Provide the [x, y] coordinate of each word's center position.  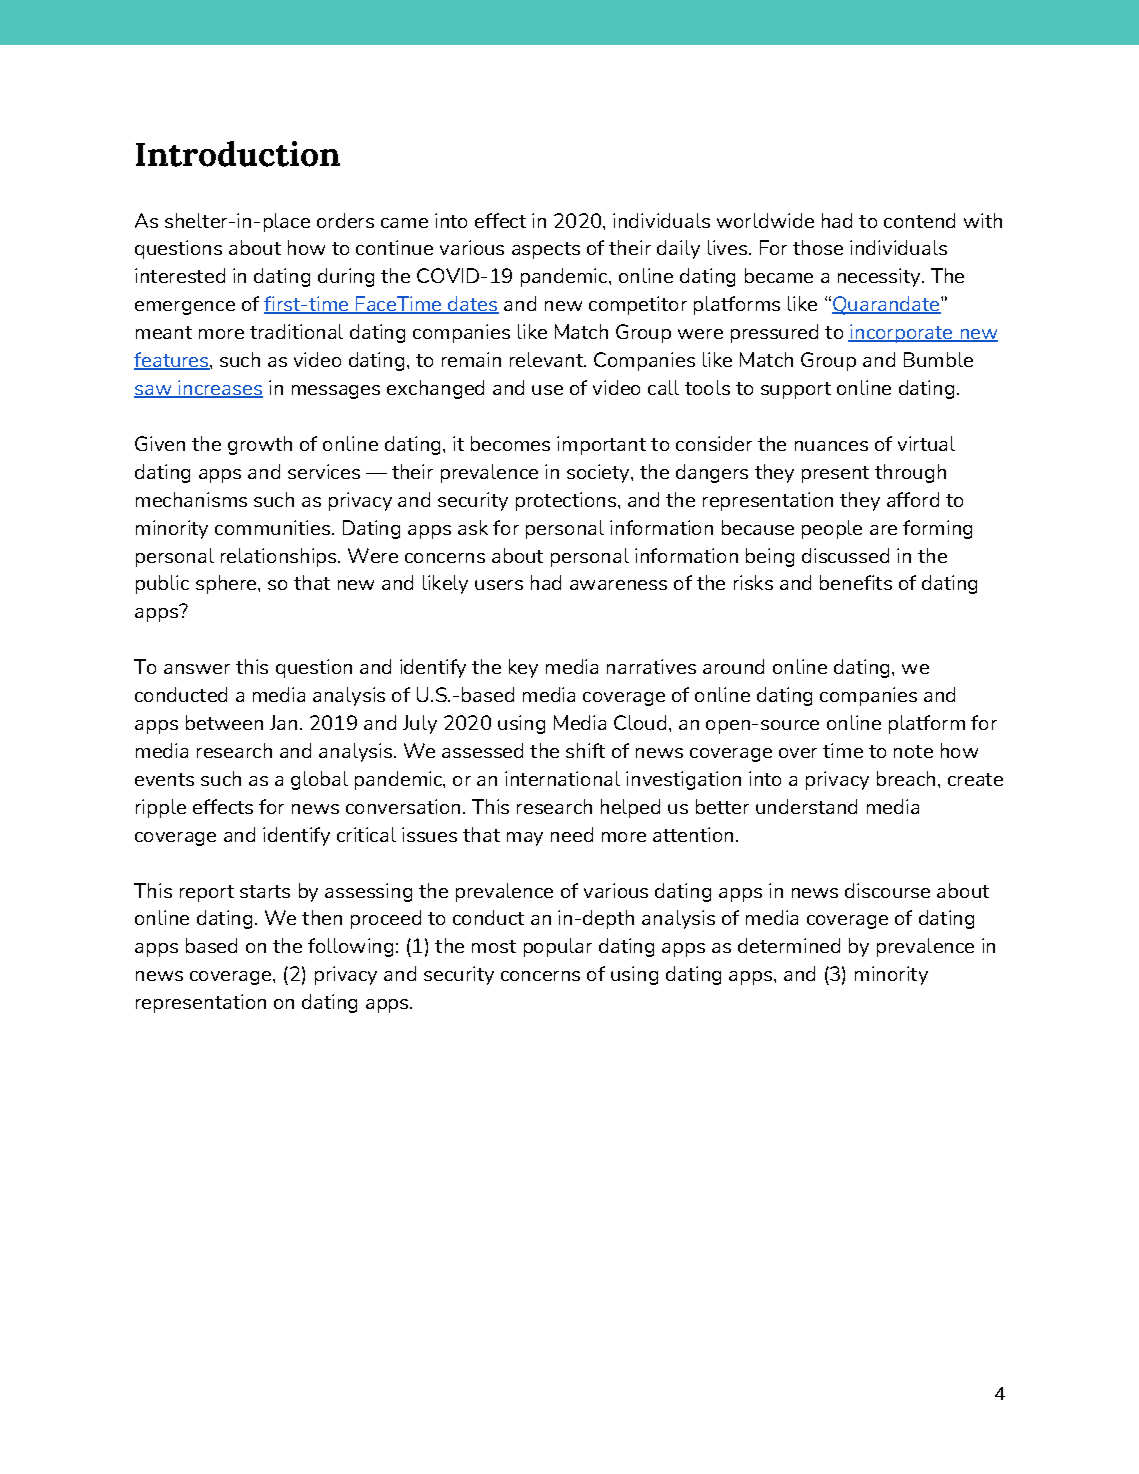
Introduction [238, 154]
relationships [280, 557]
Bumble [938, 359]
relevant [548, 359]
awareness [618, 585]
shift [585, 750]
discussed [845, 555]
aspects [546, 250]
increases [219, 389]
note [913, 751]
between [224, 722]
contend [919, 220]
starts [265, 891]
